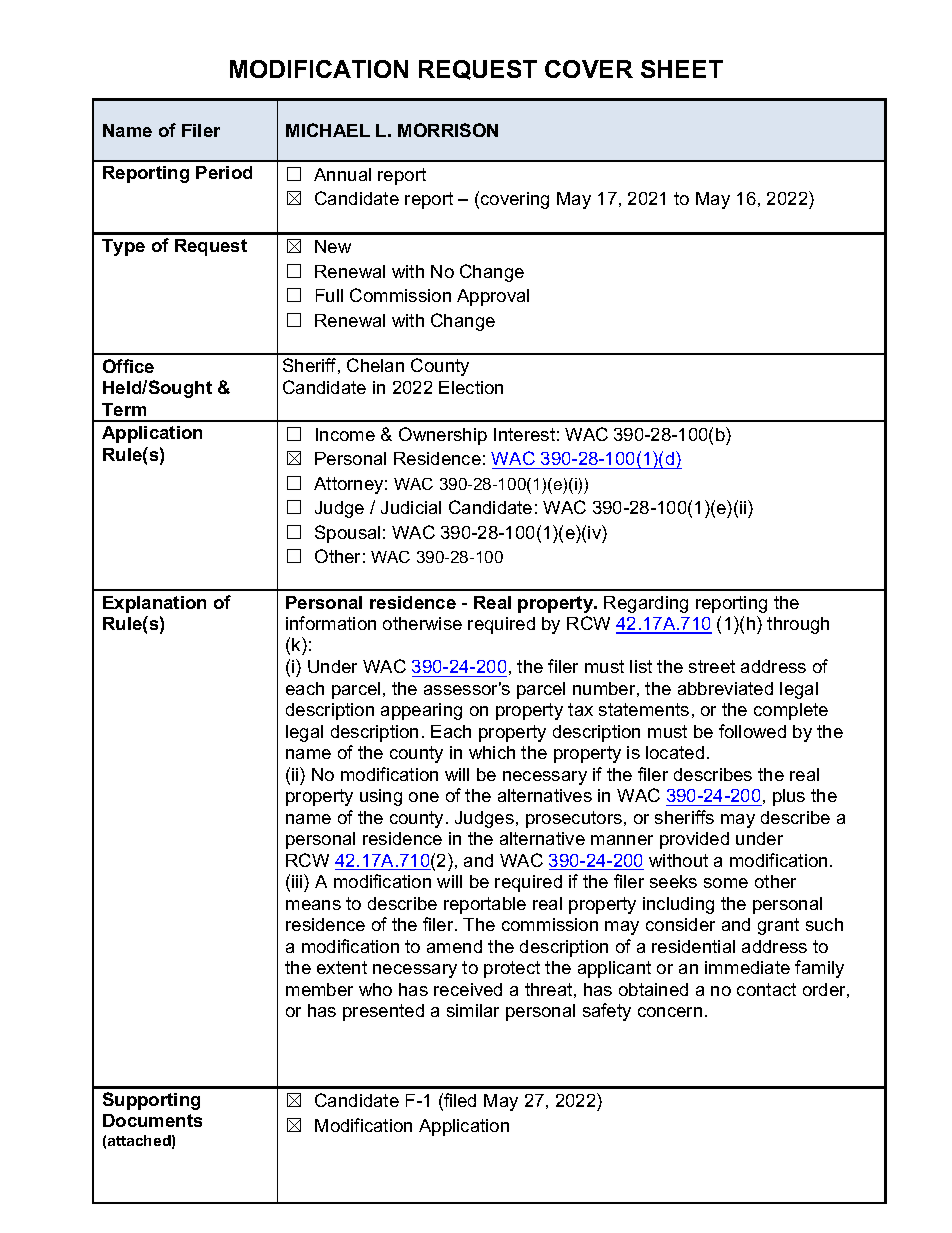 The width and height of the screenshot is (952, 1233). What do you see at coordinates (798, 625) in the screenshot?
I see `through` at bounding box center [798, 625].
